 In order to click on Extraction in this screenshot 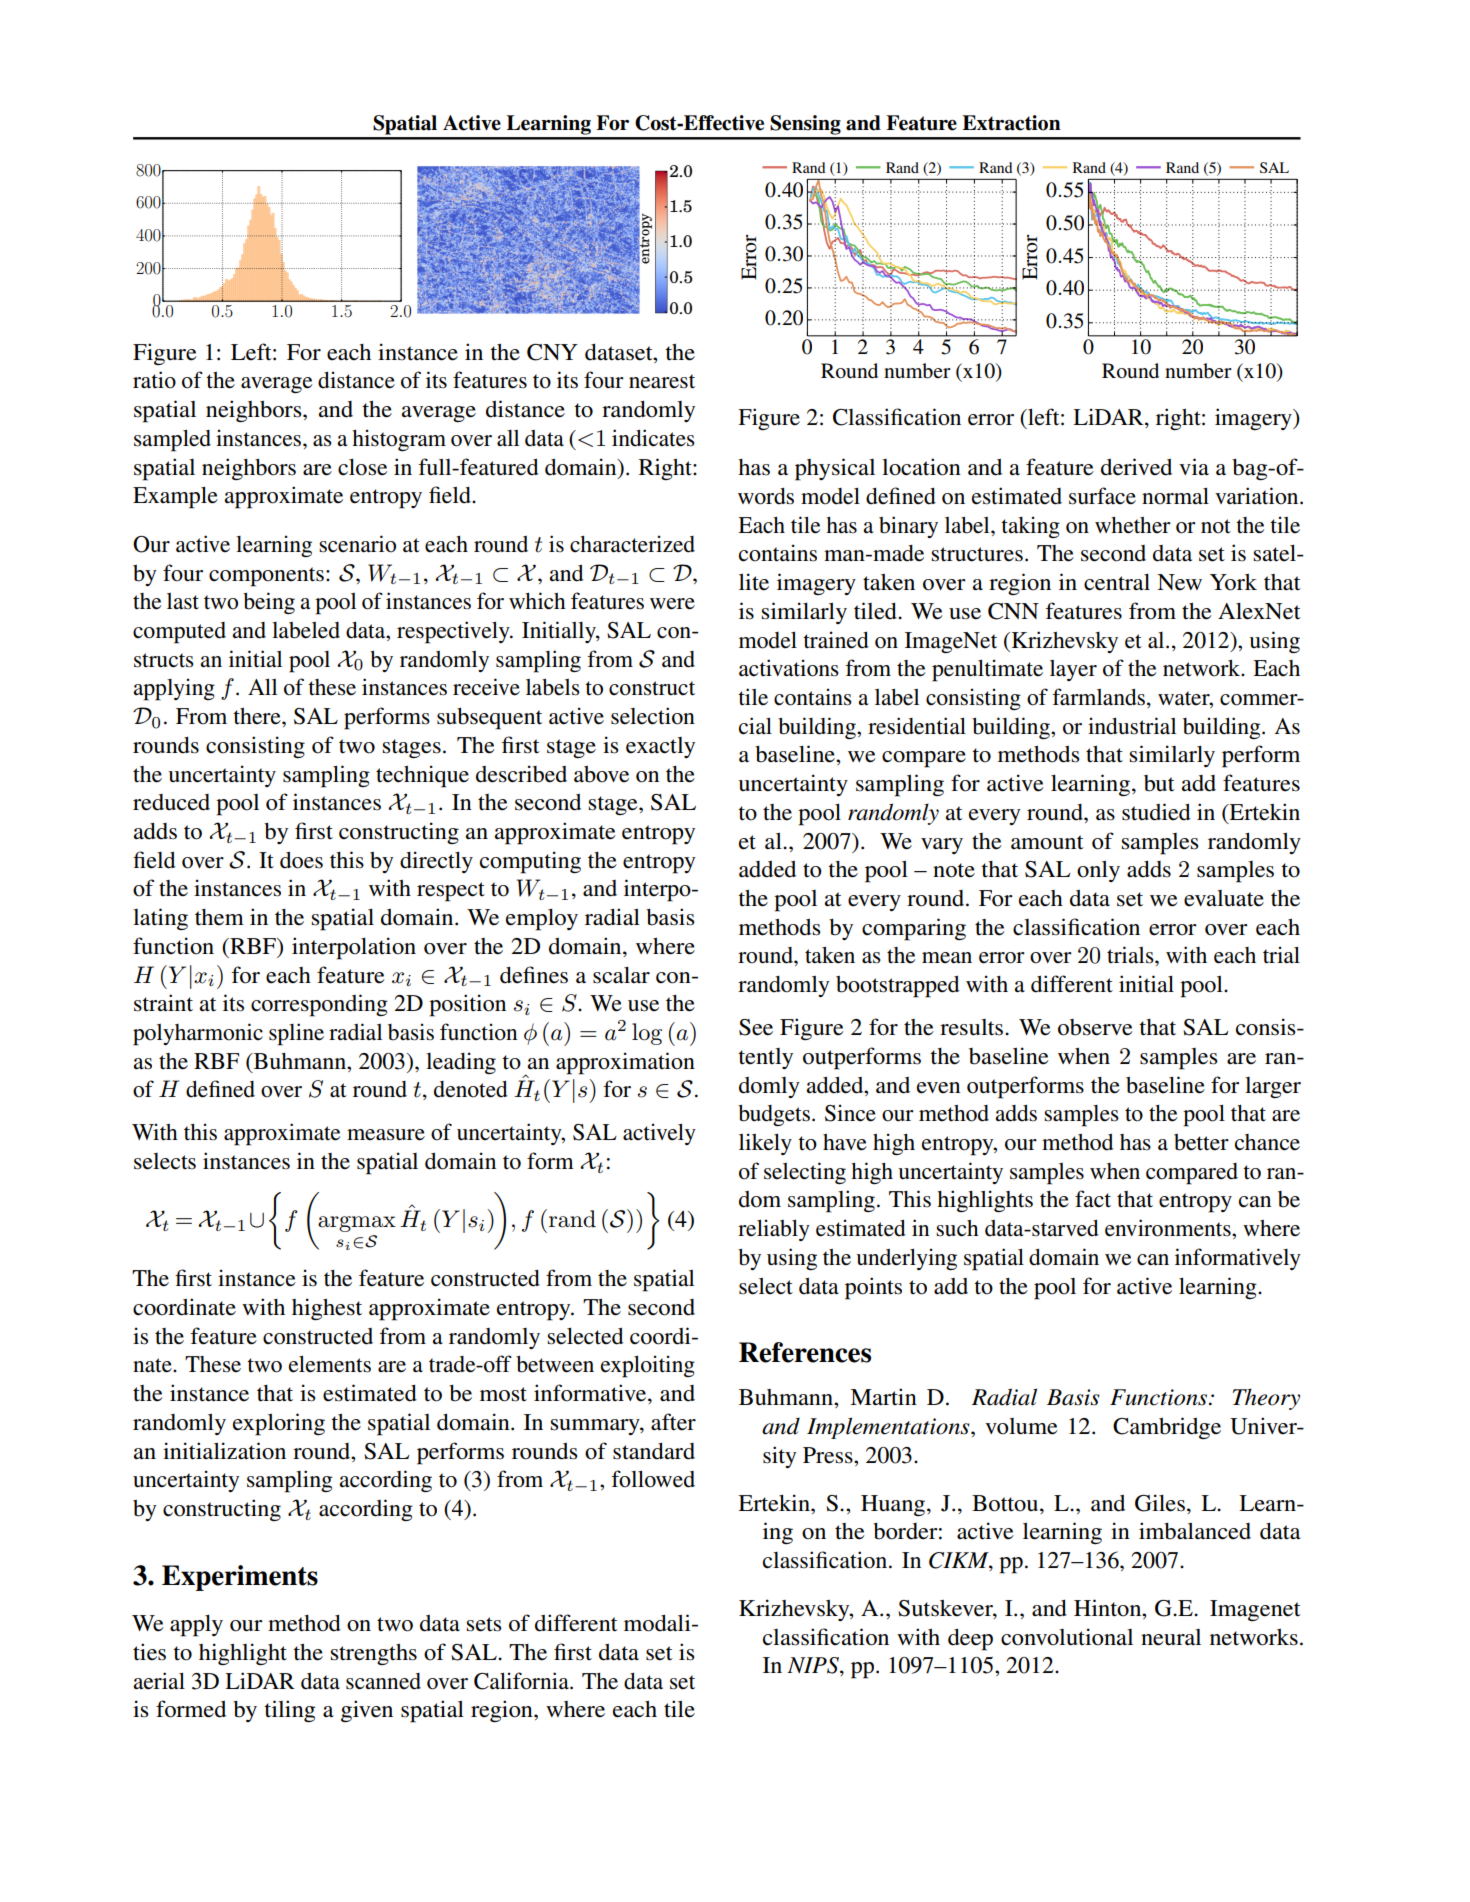, I will do `click(1011, 123)`.
